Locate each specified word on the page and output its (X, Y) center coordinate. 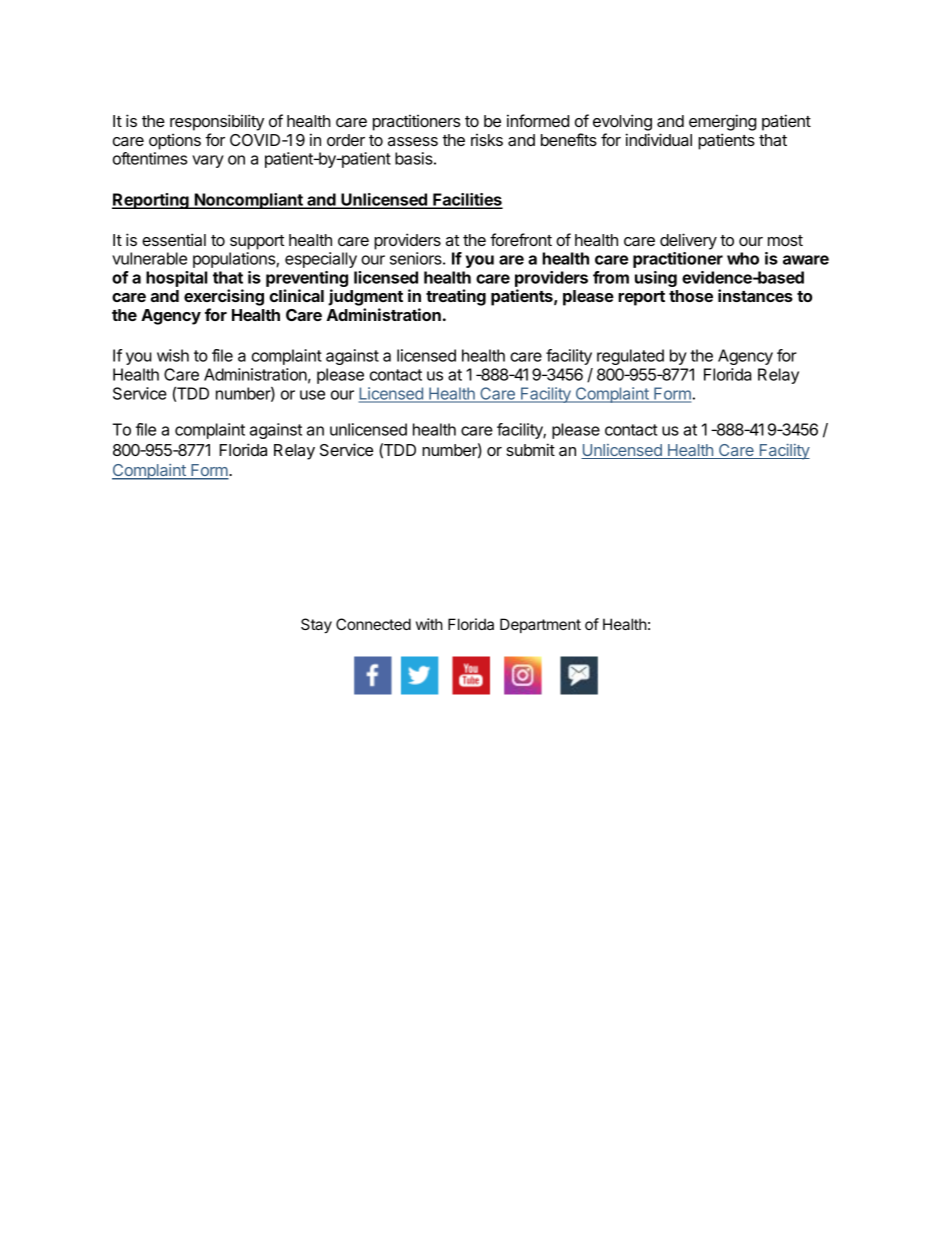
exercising (224, 299)
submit (530, 449)
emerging (722, 124)
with (429, 624)
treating (456, 297)
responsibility (217, 122)
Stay (316, 626)
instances (755, 295)
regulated (630, 357)
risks (487, 140)
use (312, 395)
